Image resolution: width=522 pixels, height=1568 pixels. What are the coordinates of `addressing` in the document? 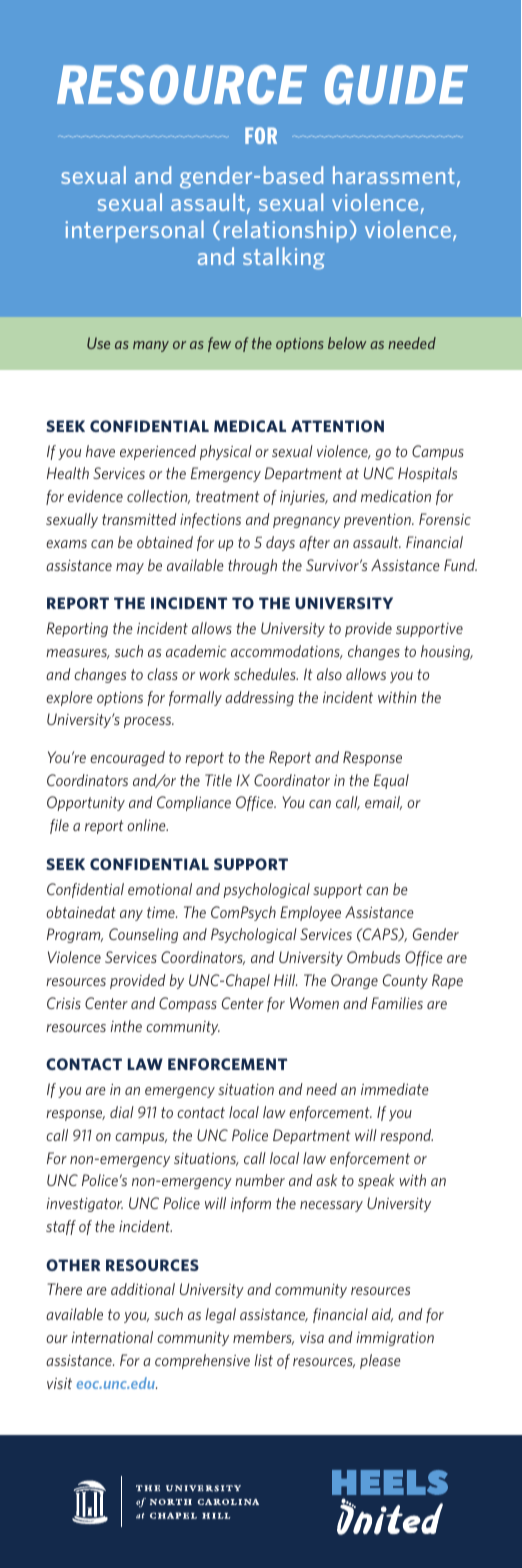 It's located at (259, 698).
